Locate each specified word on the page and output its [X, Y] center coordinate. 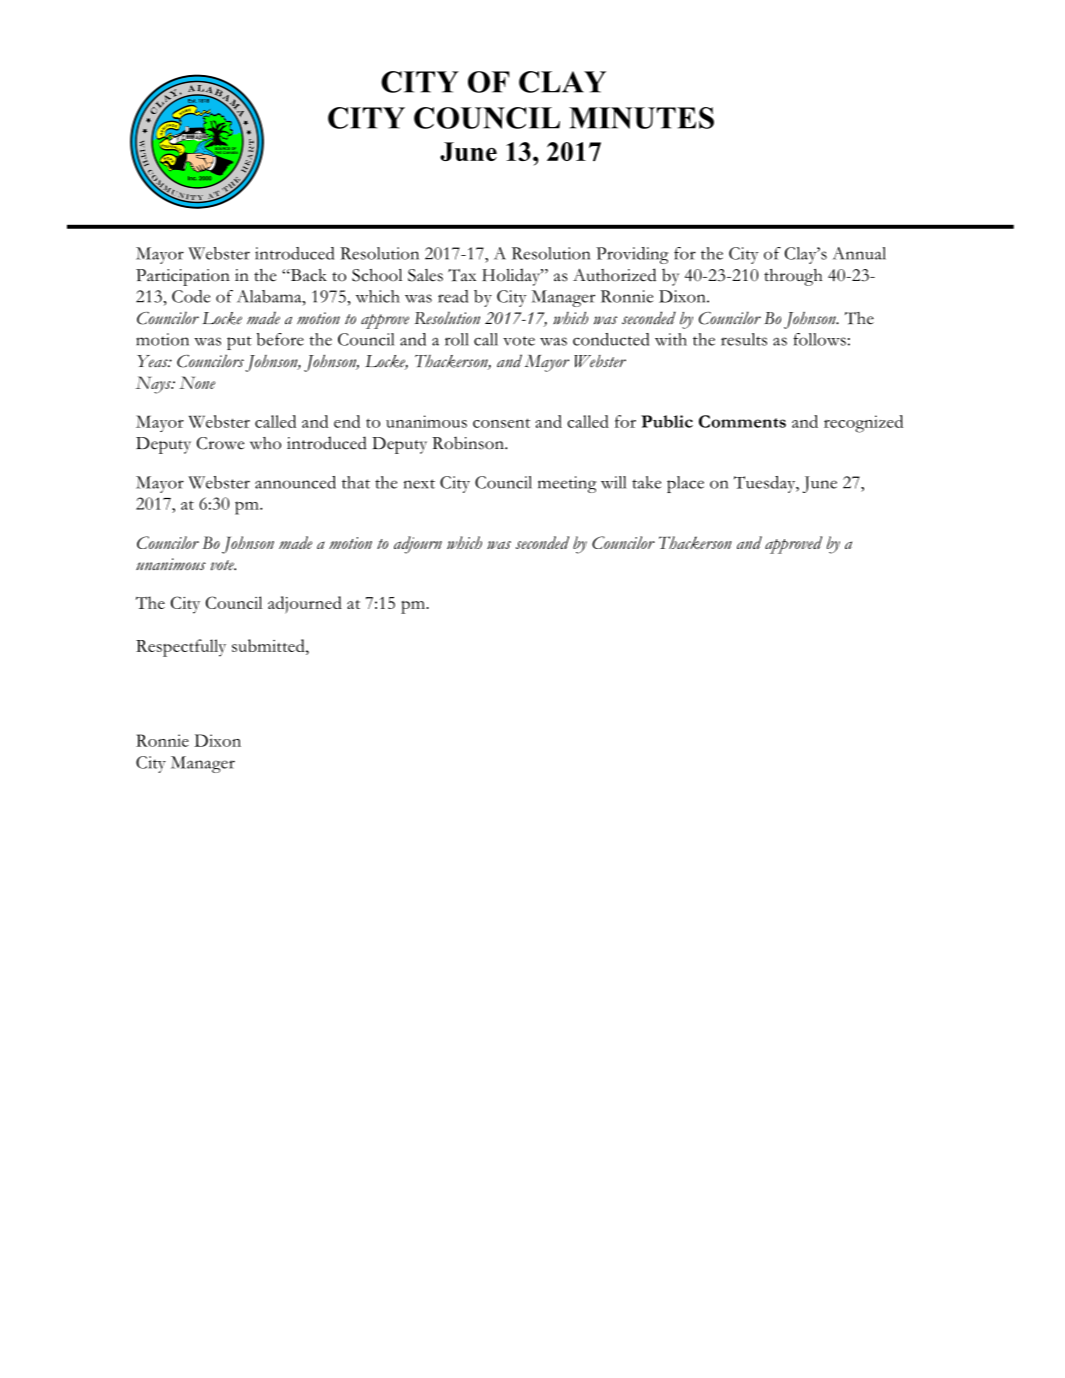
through [793, 277]
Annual [859, 253]
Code [191, 296]
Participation [183, 277]
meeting [567, 484]
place [685, 484]
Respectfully [181, 648]
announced [295, 482]
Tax [462, 275]
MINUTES [641, 118]
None [197, 382]
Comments [742, 421]
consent [501, 423]
